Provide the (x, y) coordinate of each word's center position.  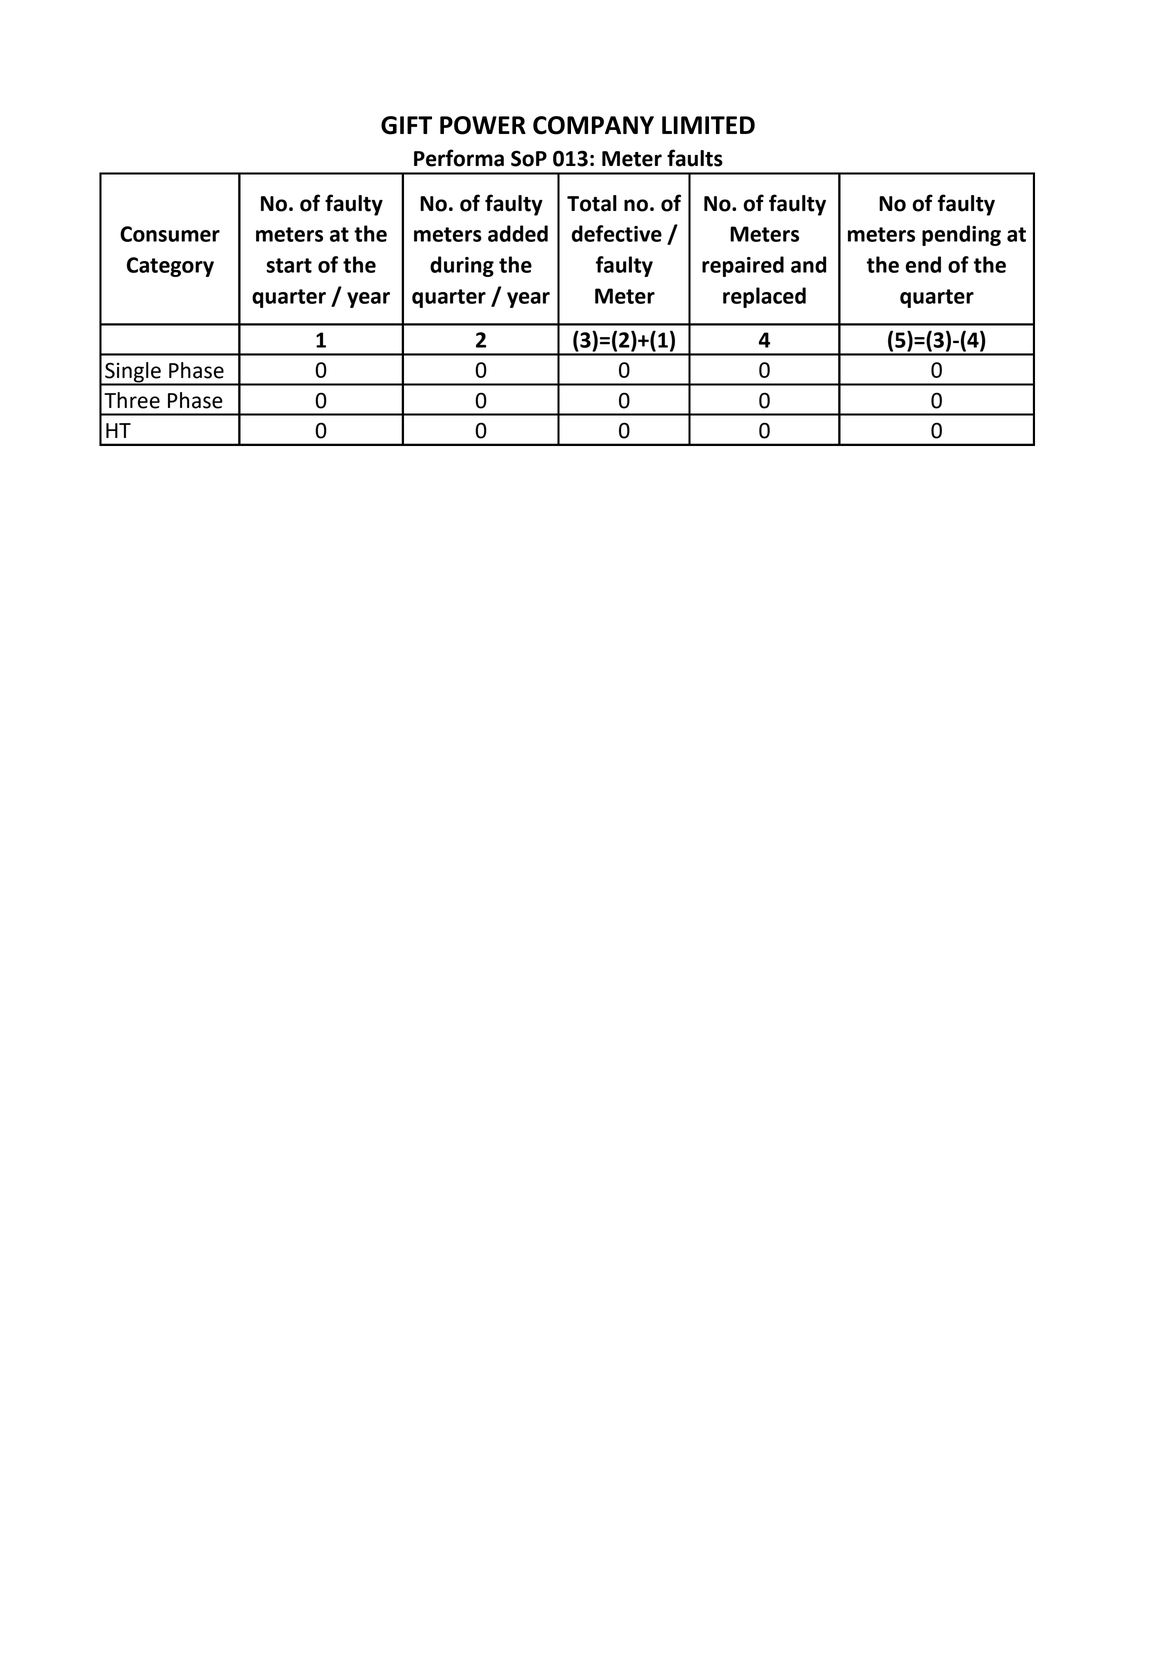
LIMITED (708, 125)
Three (132, 400)
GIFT (406, 125)
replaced (764, 297)
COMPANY (593, 125)
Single (133, 373)
